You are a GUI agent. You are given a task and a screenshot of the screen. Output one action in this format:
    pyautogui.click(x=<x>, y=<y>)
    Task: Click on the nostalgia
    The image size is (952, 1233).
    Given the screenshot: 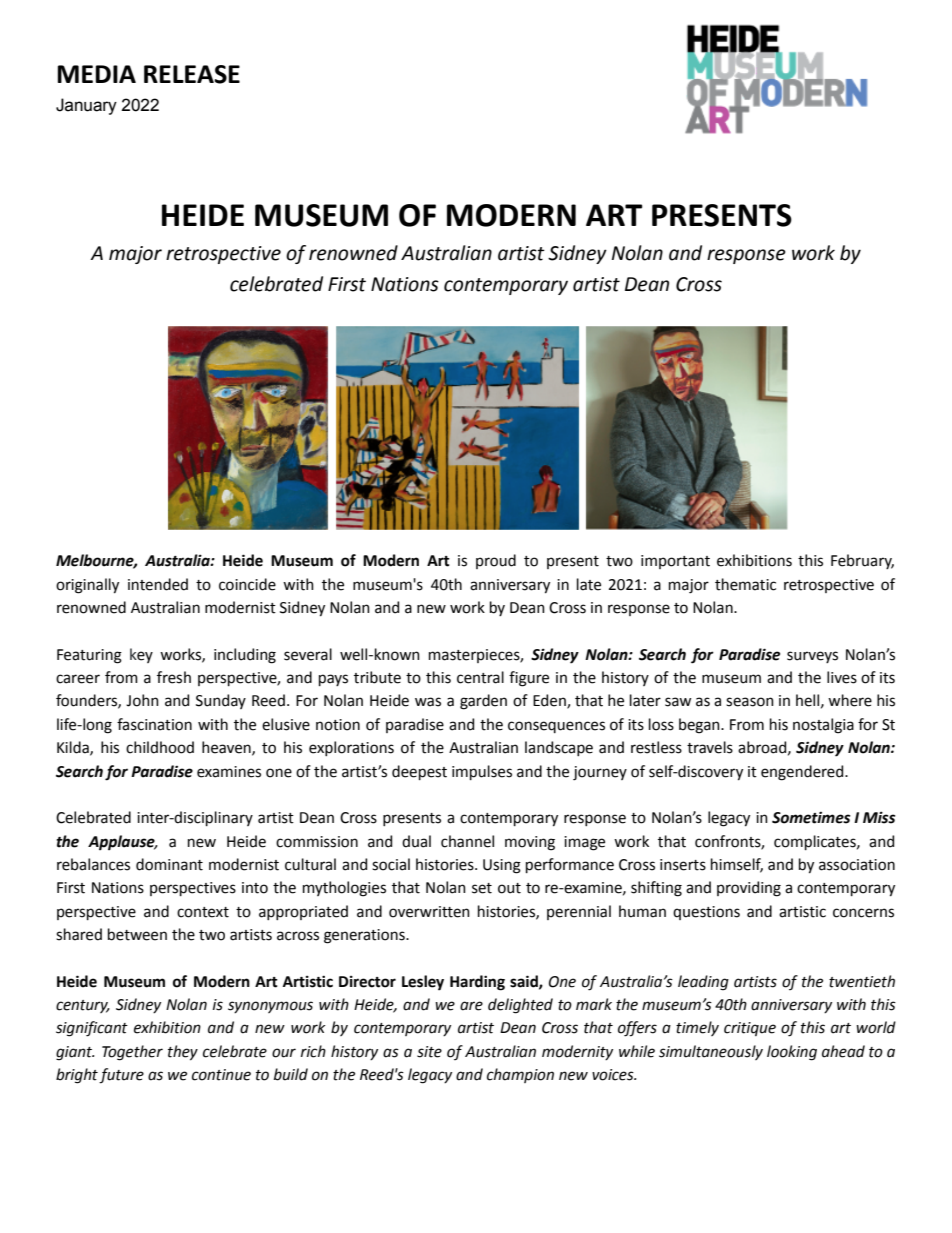 What is the action you would take?
    pyautogui.click(x=823, y=726)
